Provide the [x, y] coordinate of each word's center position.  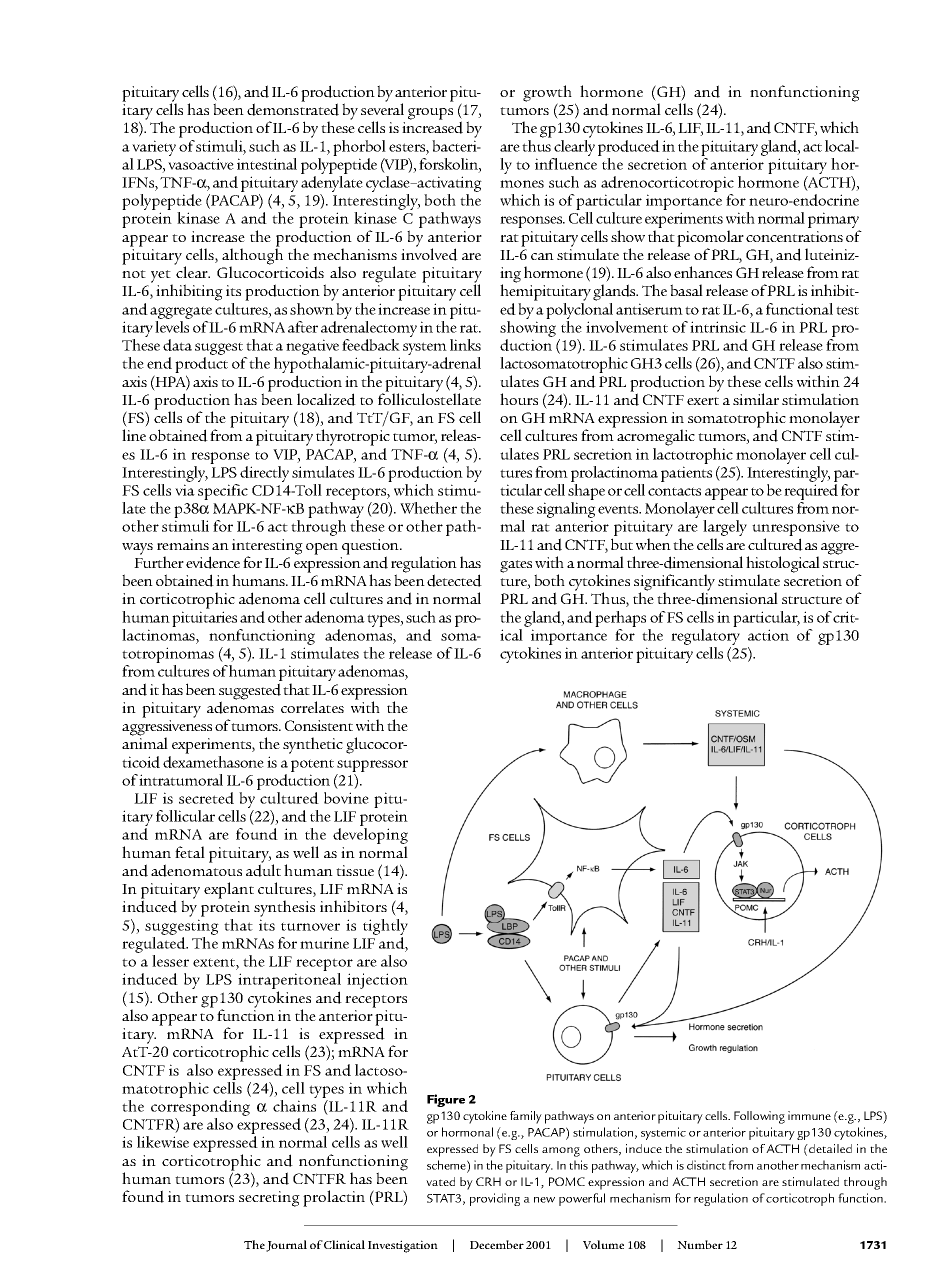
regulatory [705, 637]
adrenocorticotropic [667, 185]
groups [430, 114]
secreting [269, 1199]
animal [145, 743]
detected [454, 580]
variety [154, 148]
